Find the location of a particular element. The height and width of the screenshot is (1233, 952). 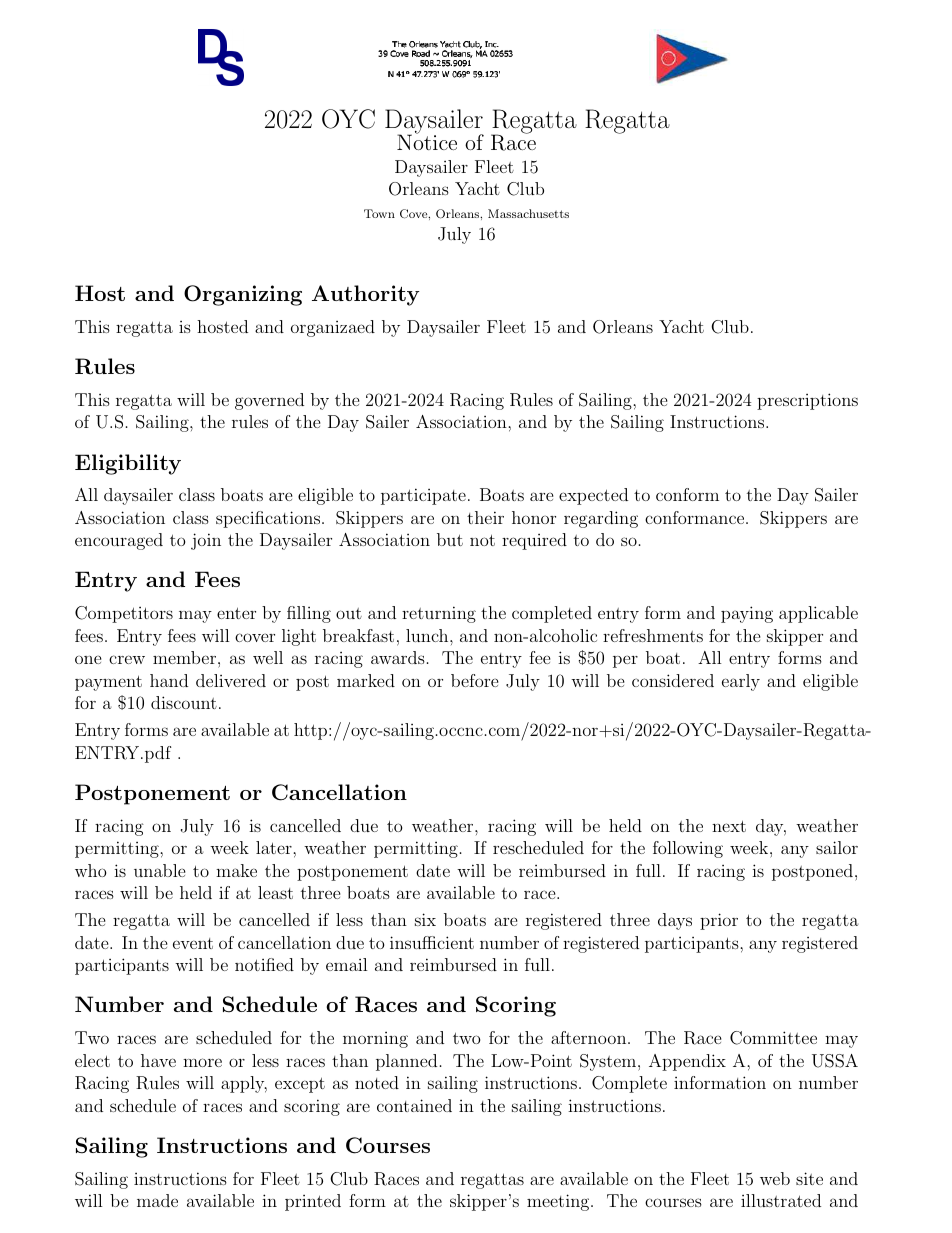

participate is located at coordinates (423, 496).
